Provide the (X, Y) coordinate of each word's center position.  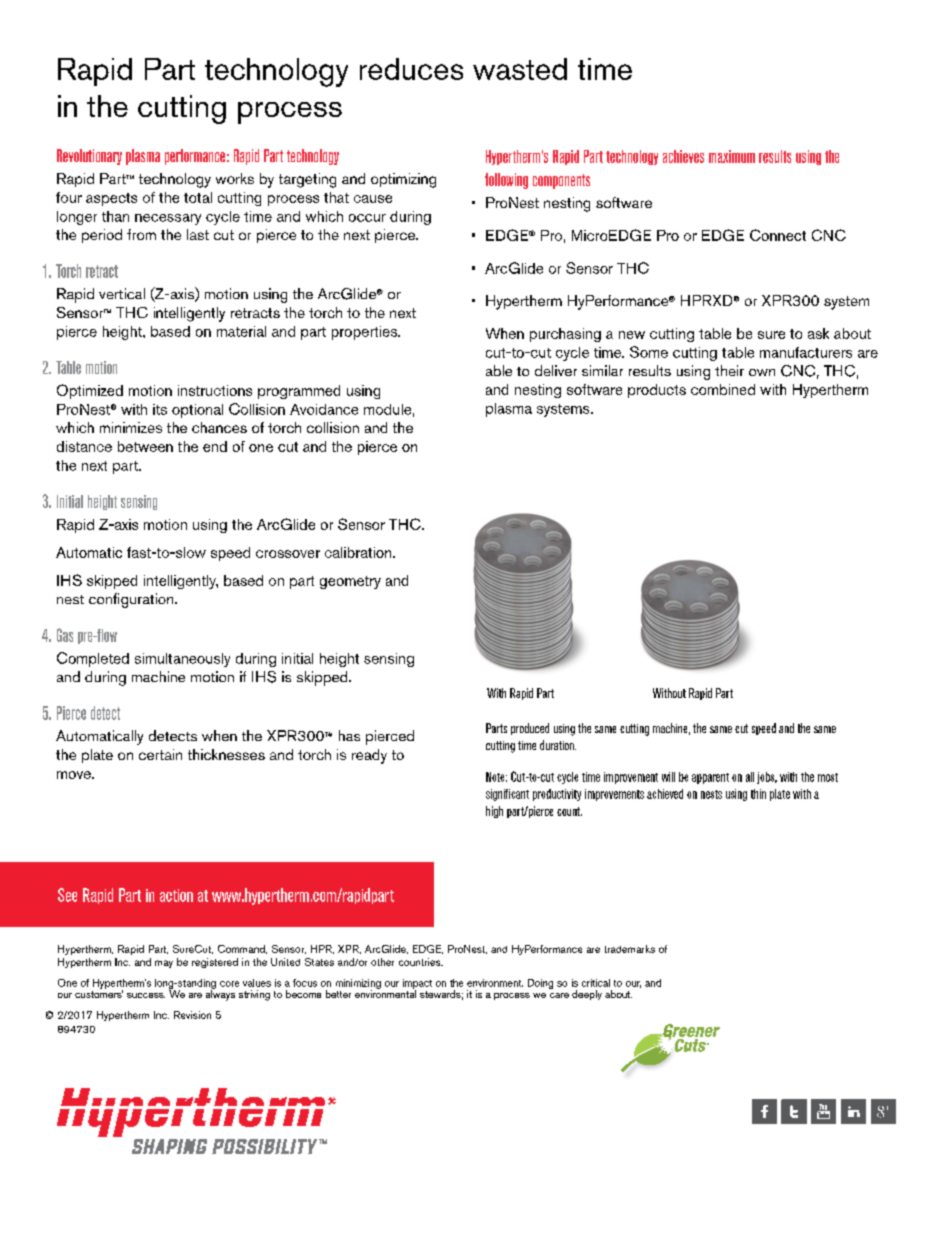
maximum (732, 156)
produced (530, 729)
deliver (556, 370)
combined (723, 389)
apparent (710, 778)
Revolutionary (89, 157)
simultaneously (182, 660)
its (160, 409)
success (146, 995)
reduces (411, 69)
